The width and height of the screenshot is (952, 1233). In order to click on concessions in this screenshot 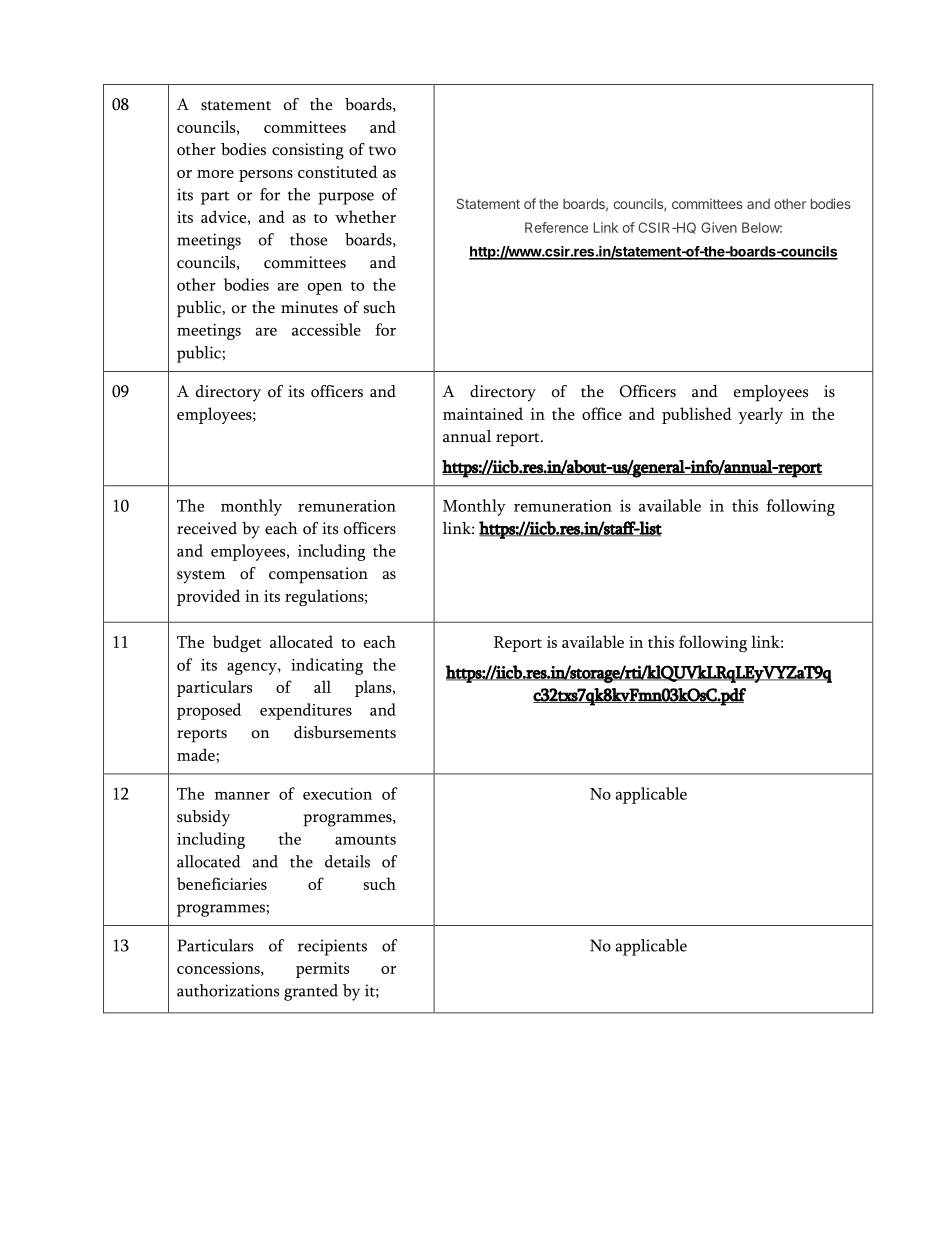, I will do `click(219, 969)`.
